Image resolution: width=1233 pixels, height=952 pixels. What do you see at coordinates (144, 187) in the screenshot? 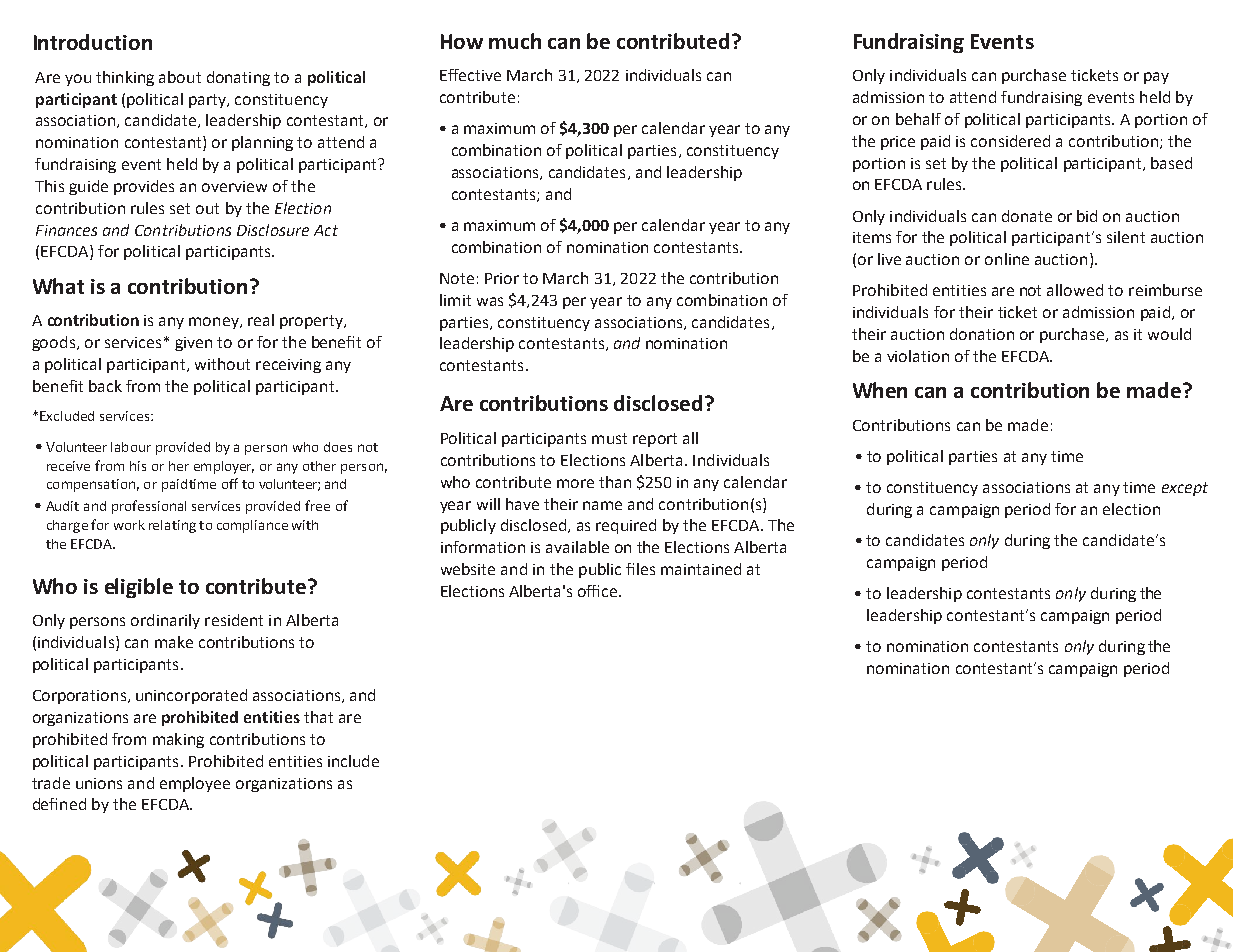
I see `provides` at bounding box center [144, 187].
